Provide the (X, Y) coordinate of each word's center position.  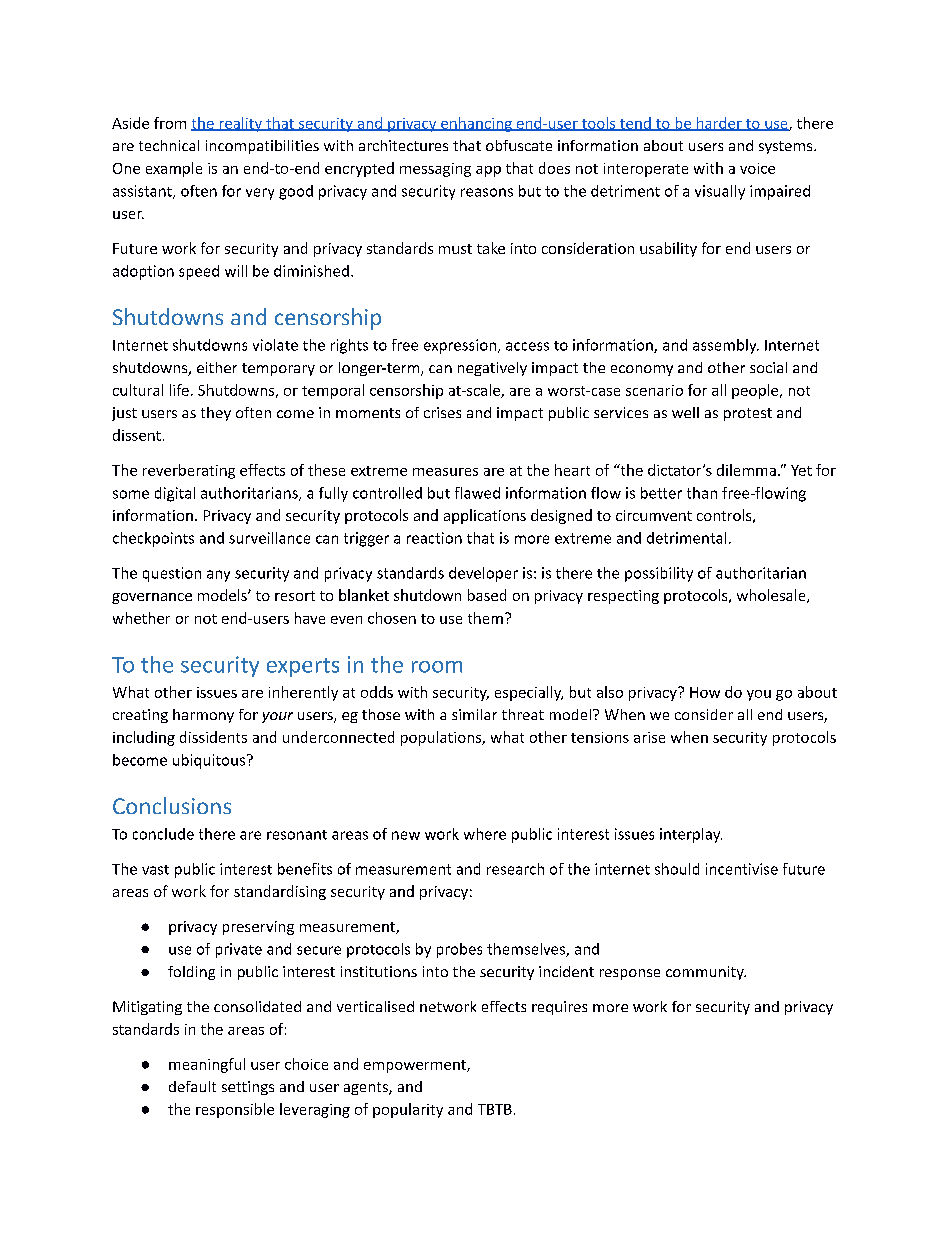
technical (169, 145)
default (192, 1086)
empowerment (416, 1066)
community (706, 973)
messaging (435, 170)
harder (719, 124)
